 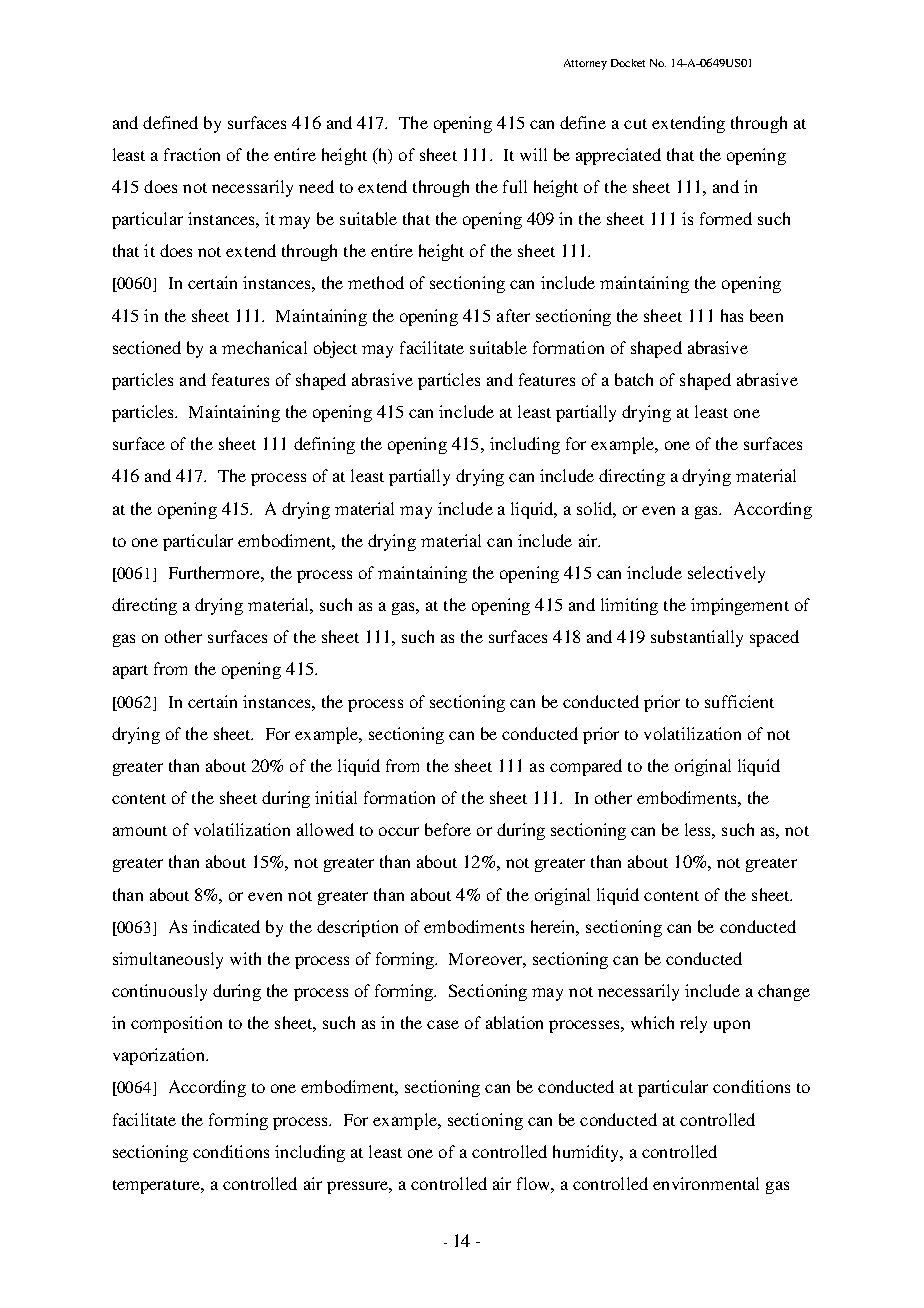 I want to click on amount, so click(x=140, y=831).
